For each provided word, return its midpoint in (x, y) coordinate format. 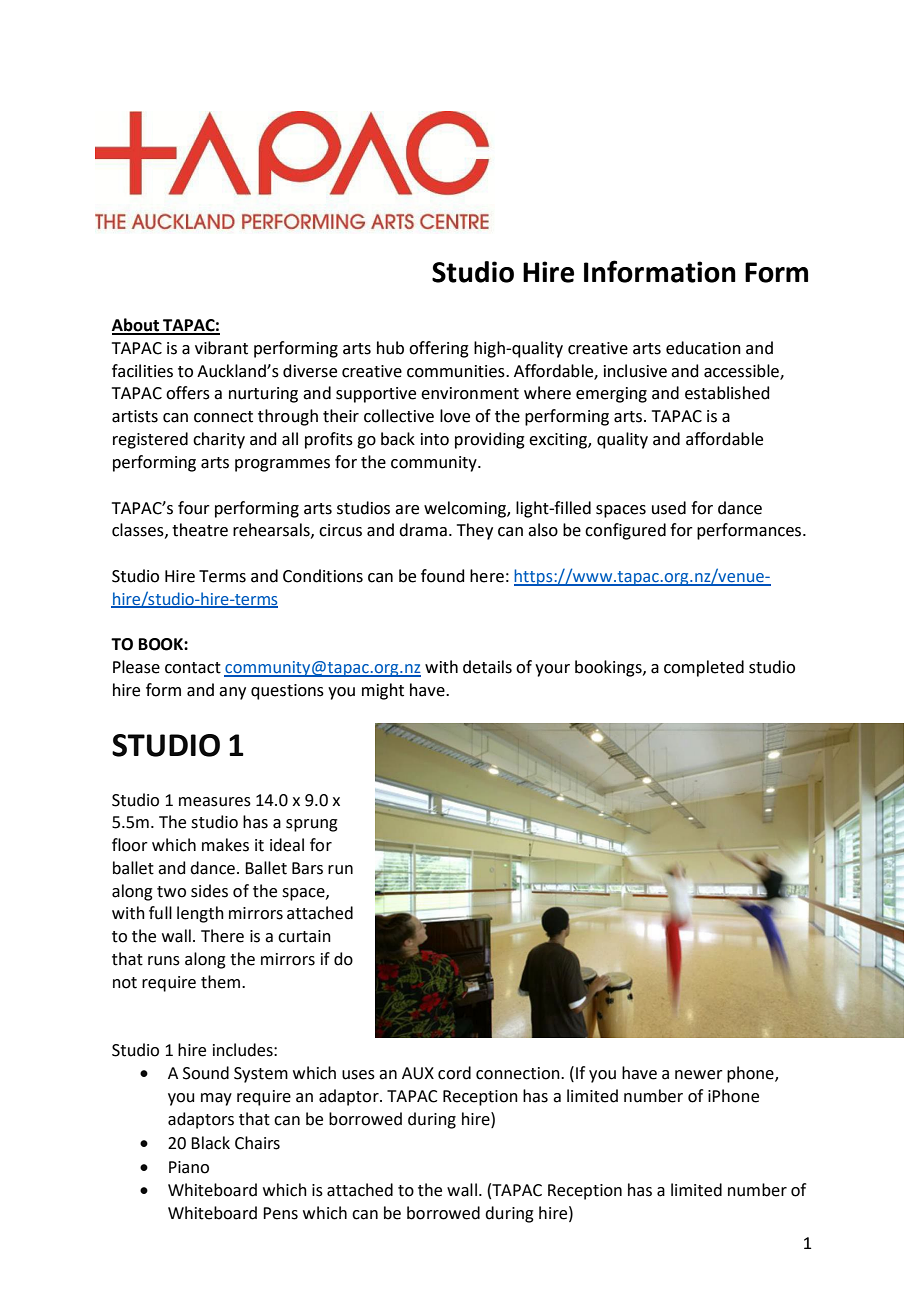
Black (210, 1143)
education (703, 348)
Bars (307, 868)
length (200, 914)
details (487, 667)
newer (699, 1075)
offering (439, 349)
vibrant (221, 348)
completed (704, 668)
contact (193, 668)
